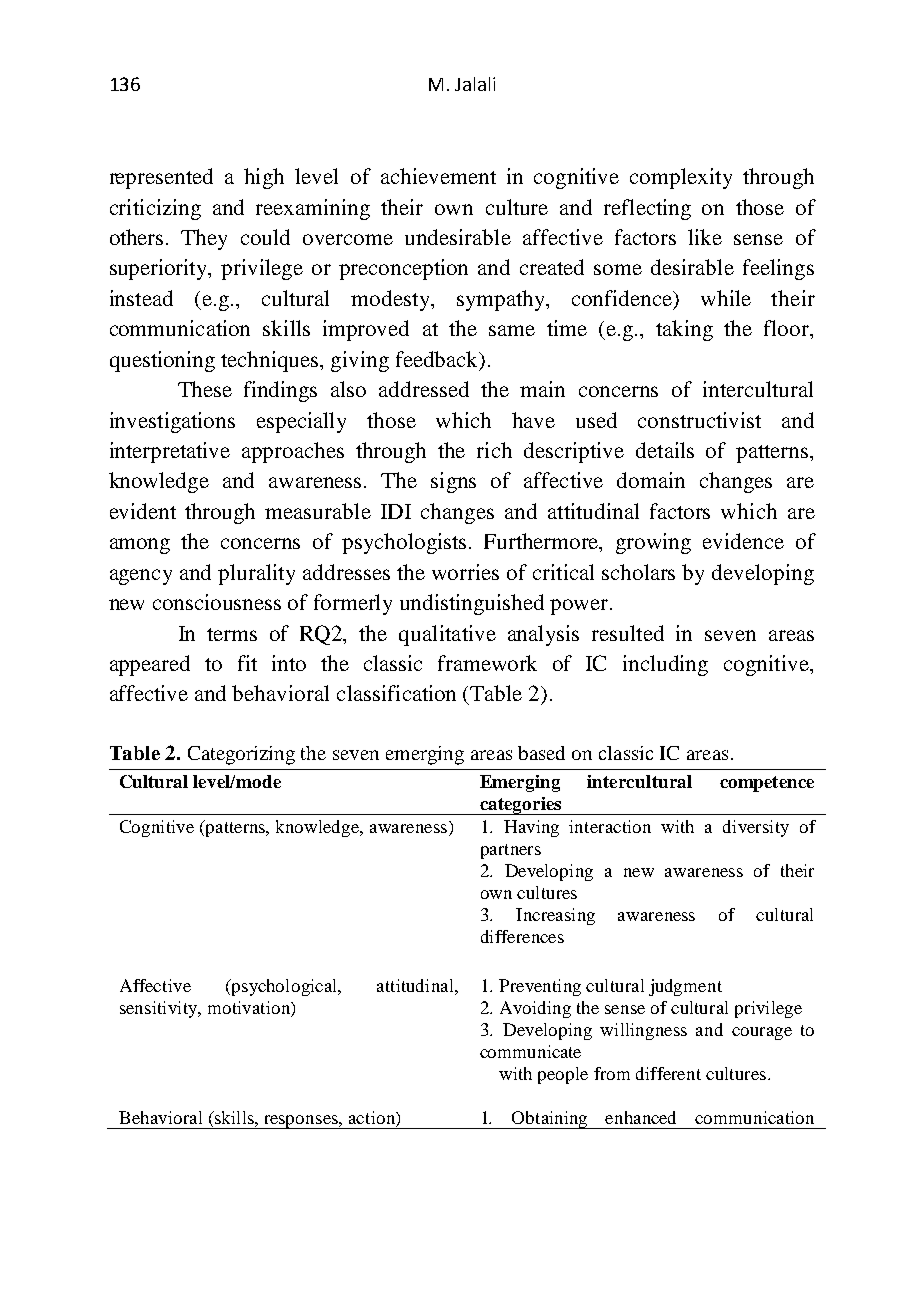 The width and height of the screenshot is (924, 1305). I want to click on achievement, so click(438, 176).
